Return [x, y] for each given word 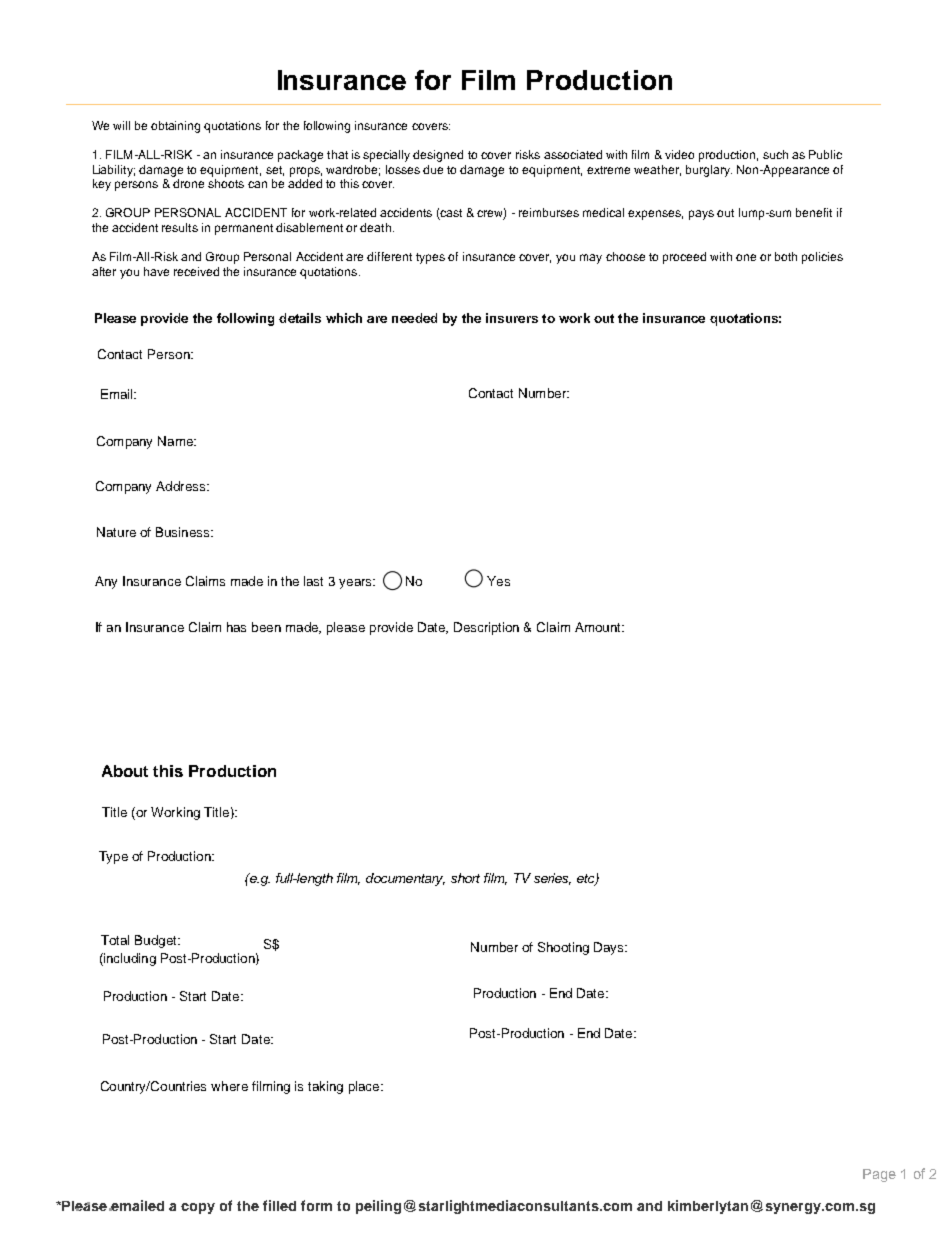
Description [486, 628]
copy [198, 1208]
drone [188, 183]
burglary [709, 171]
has [236, 627]
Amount [599, 627]
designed [438, 156]
